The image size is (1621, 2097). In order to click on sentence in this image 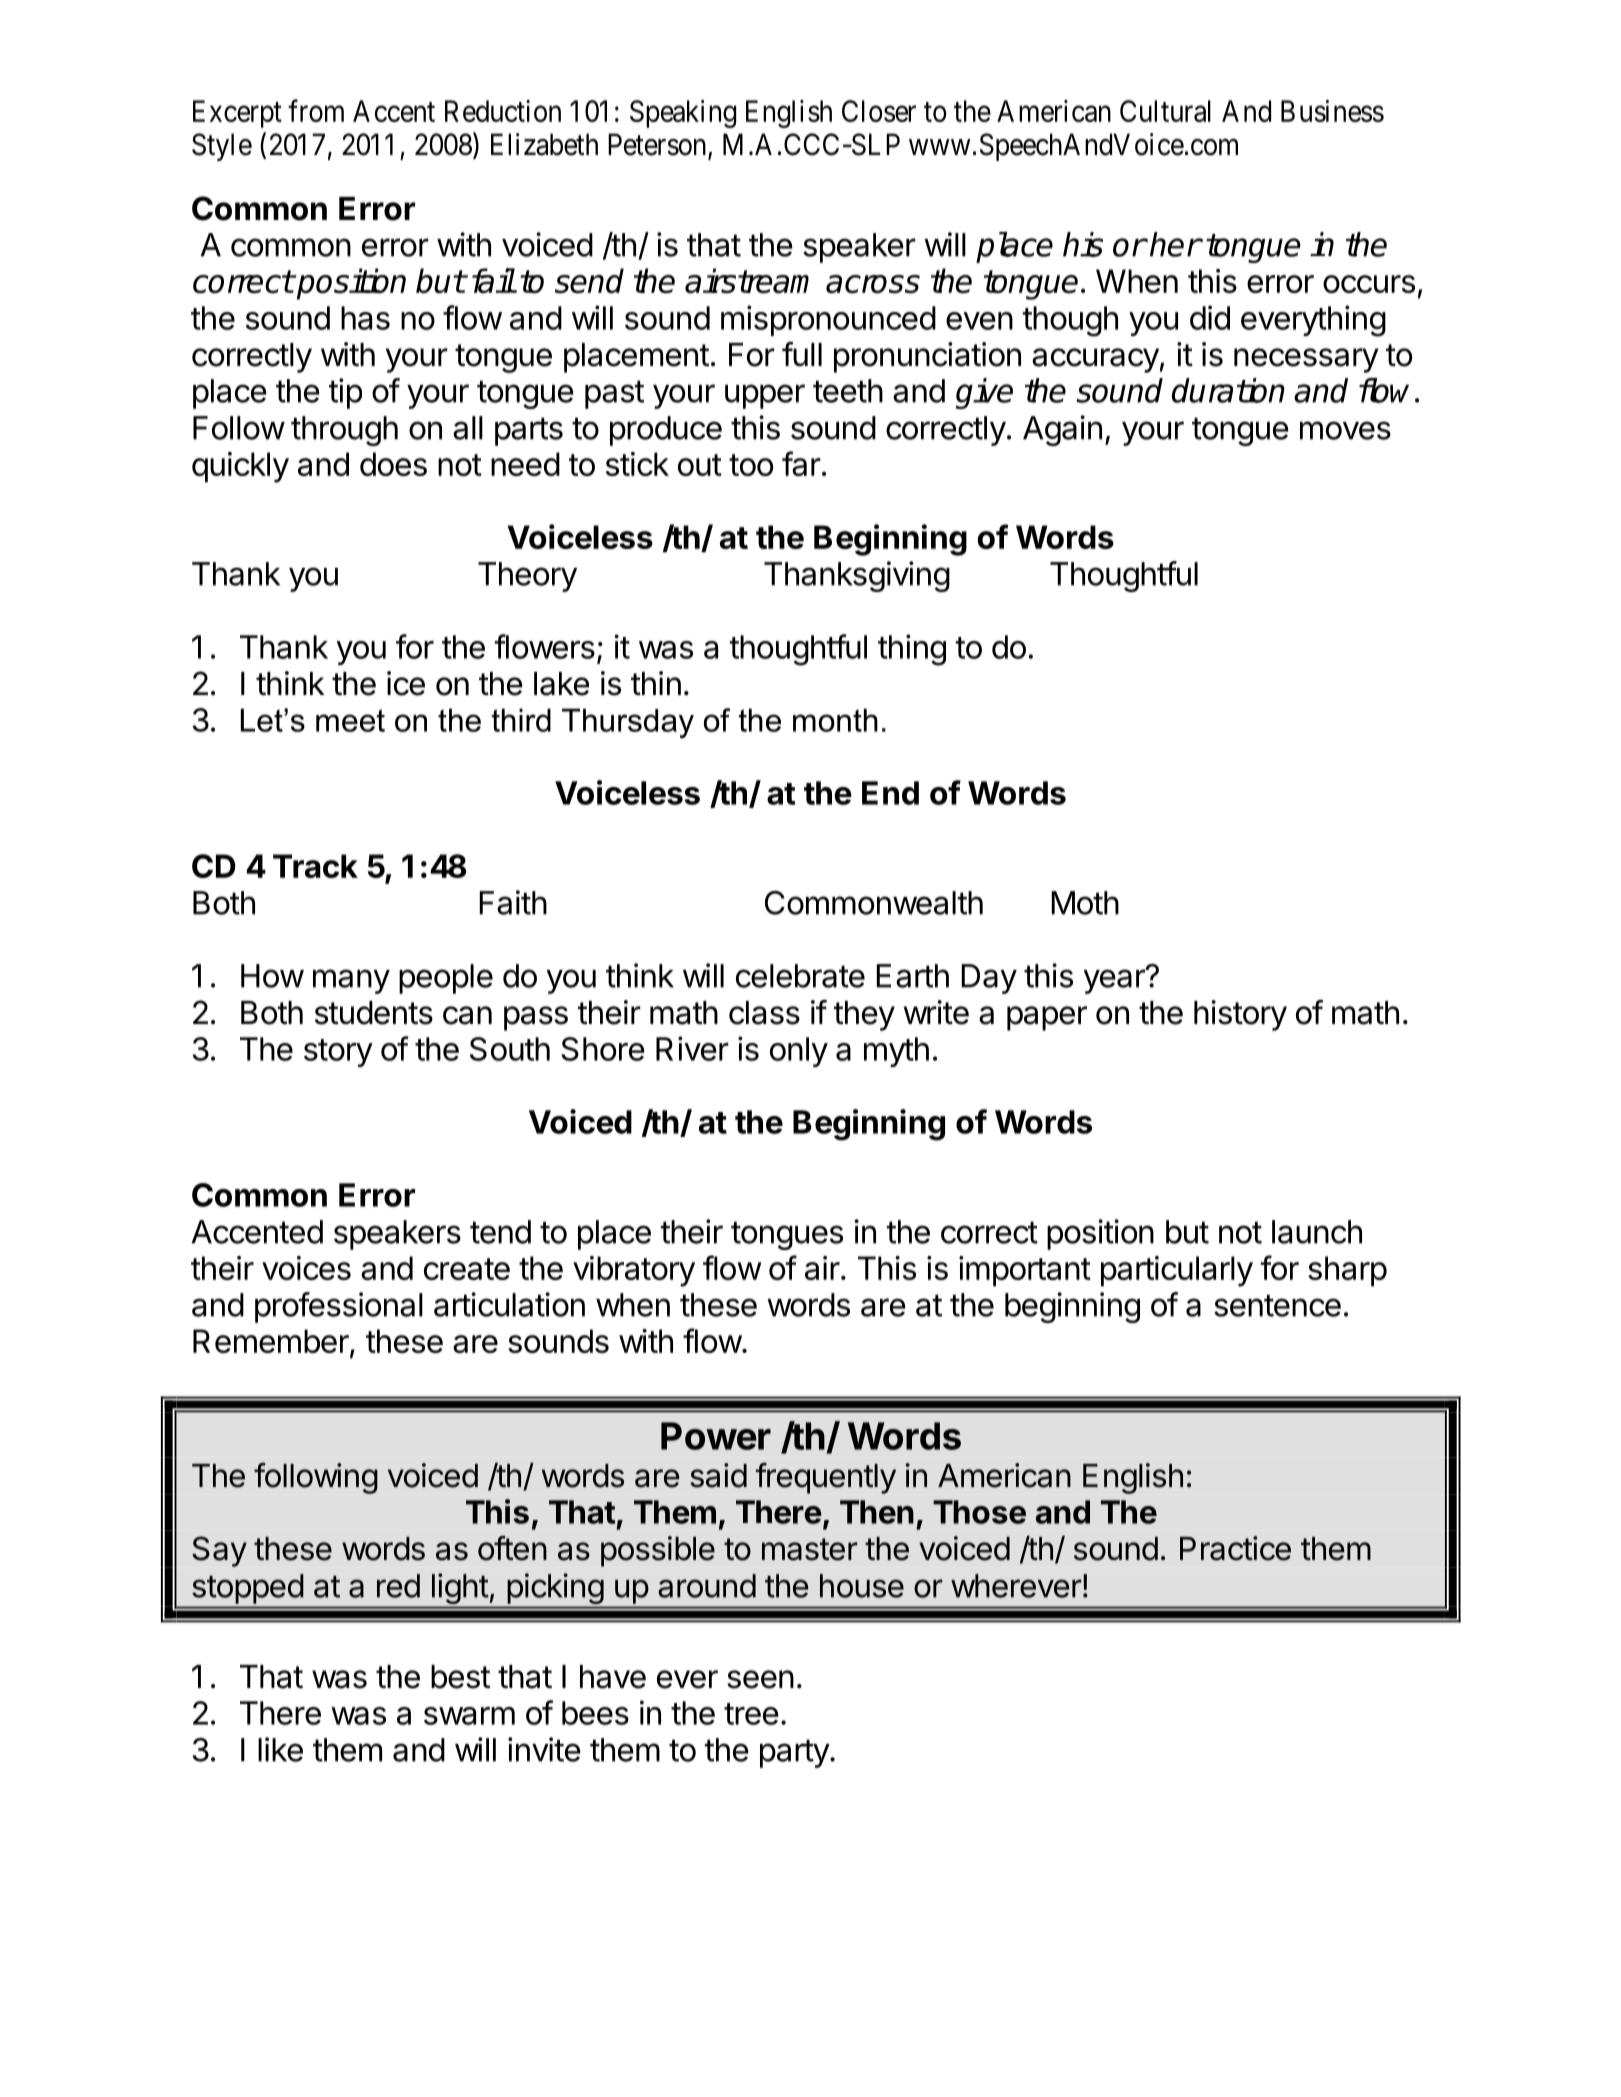, I will do `click(1277, 1305)`.
